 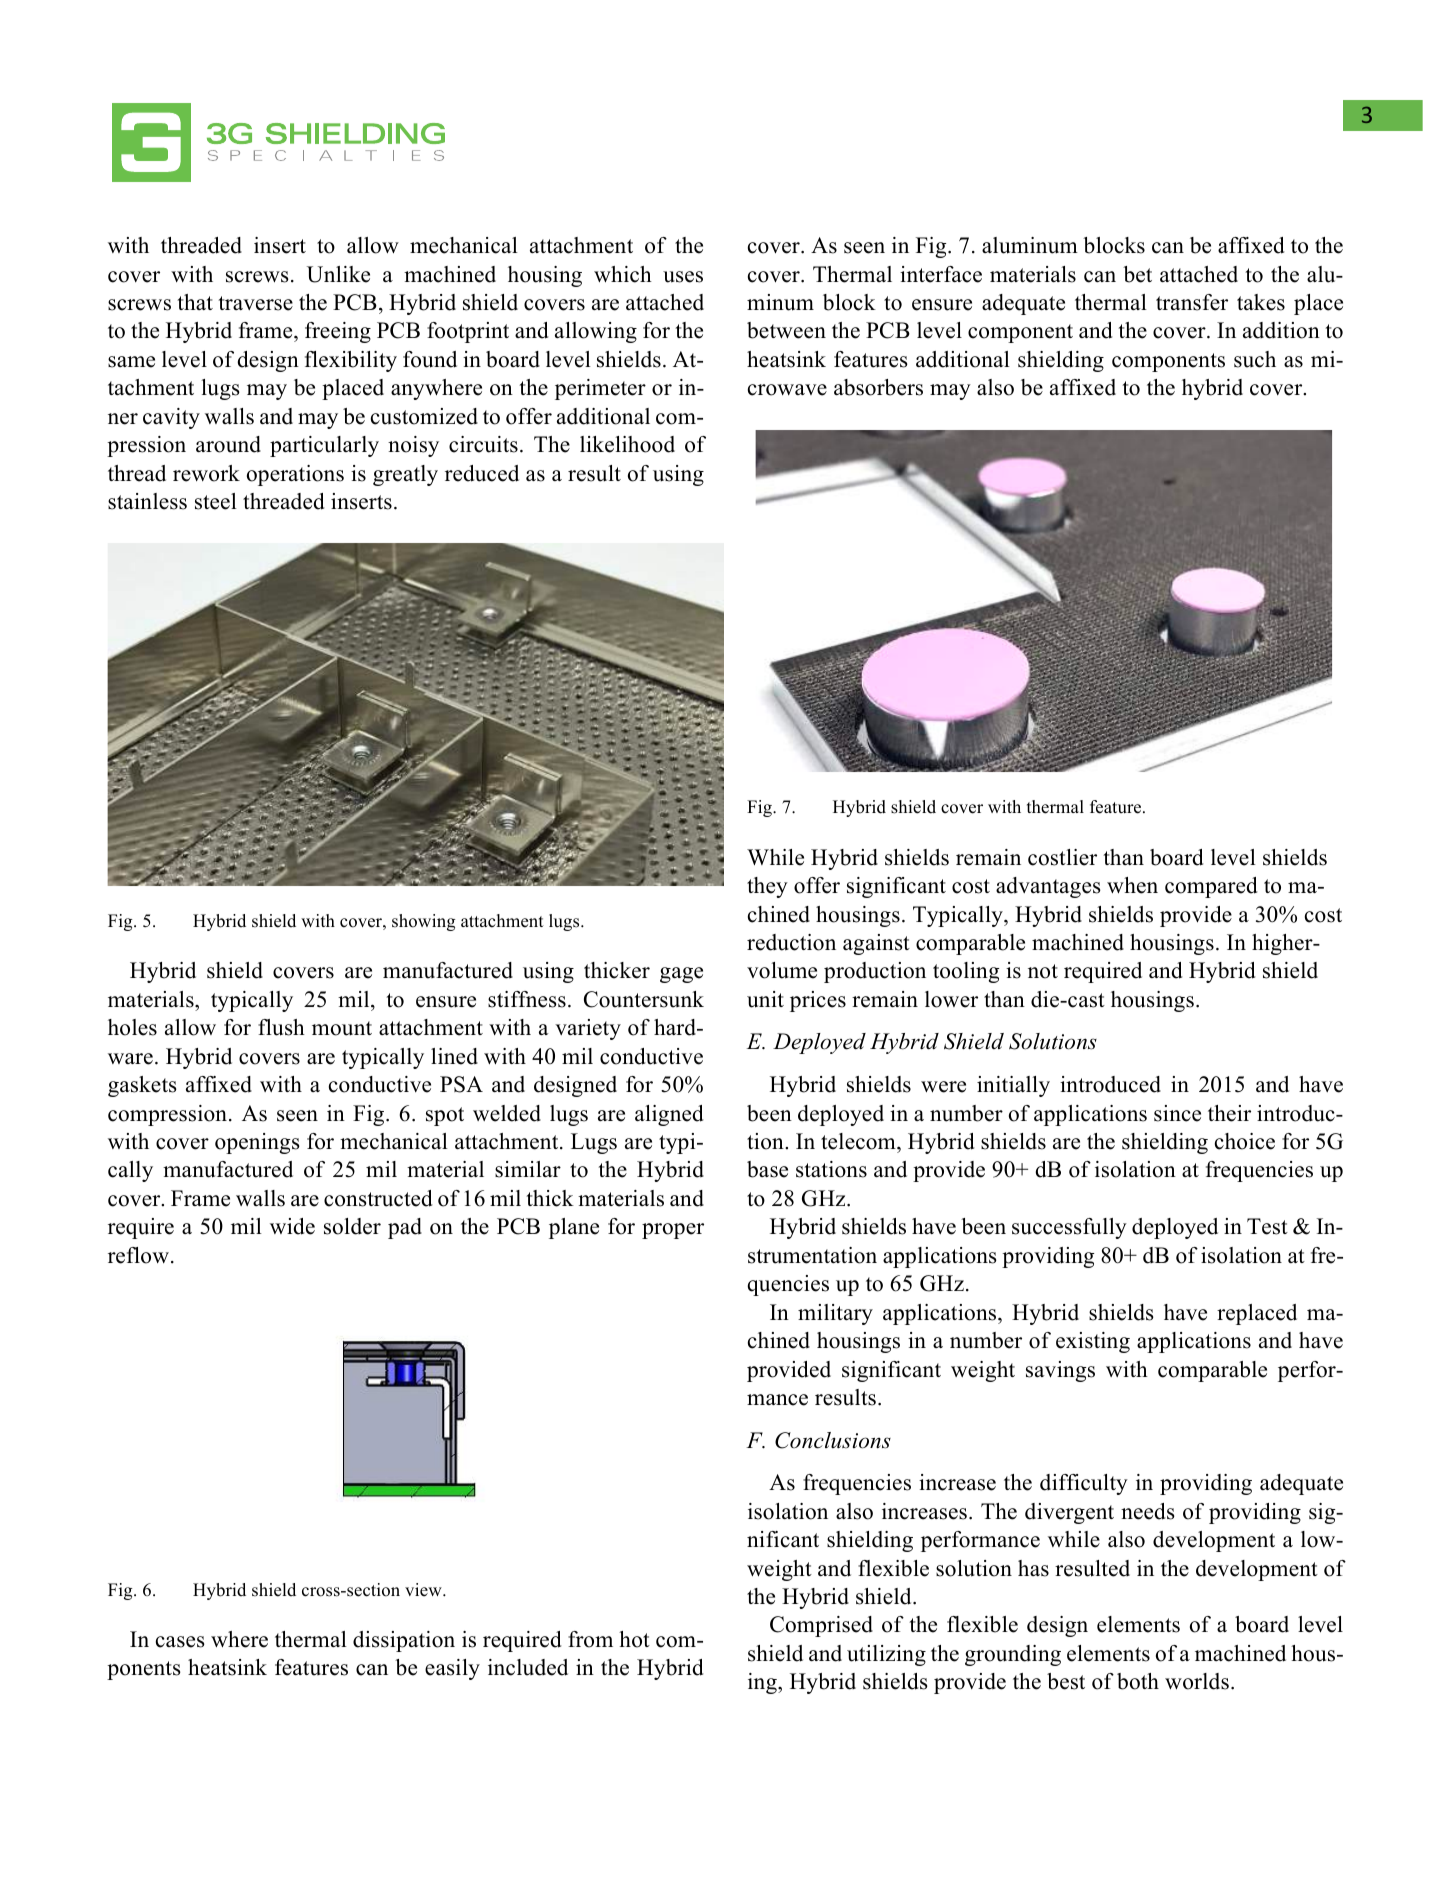 I want to click on not, so click(x=1043, y=971).
